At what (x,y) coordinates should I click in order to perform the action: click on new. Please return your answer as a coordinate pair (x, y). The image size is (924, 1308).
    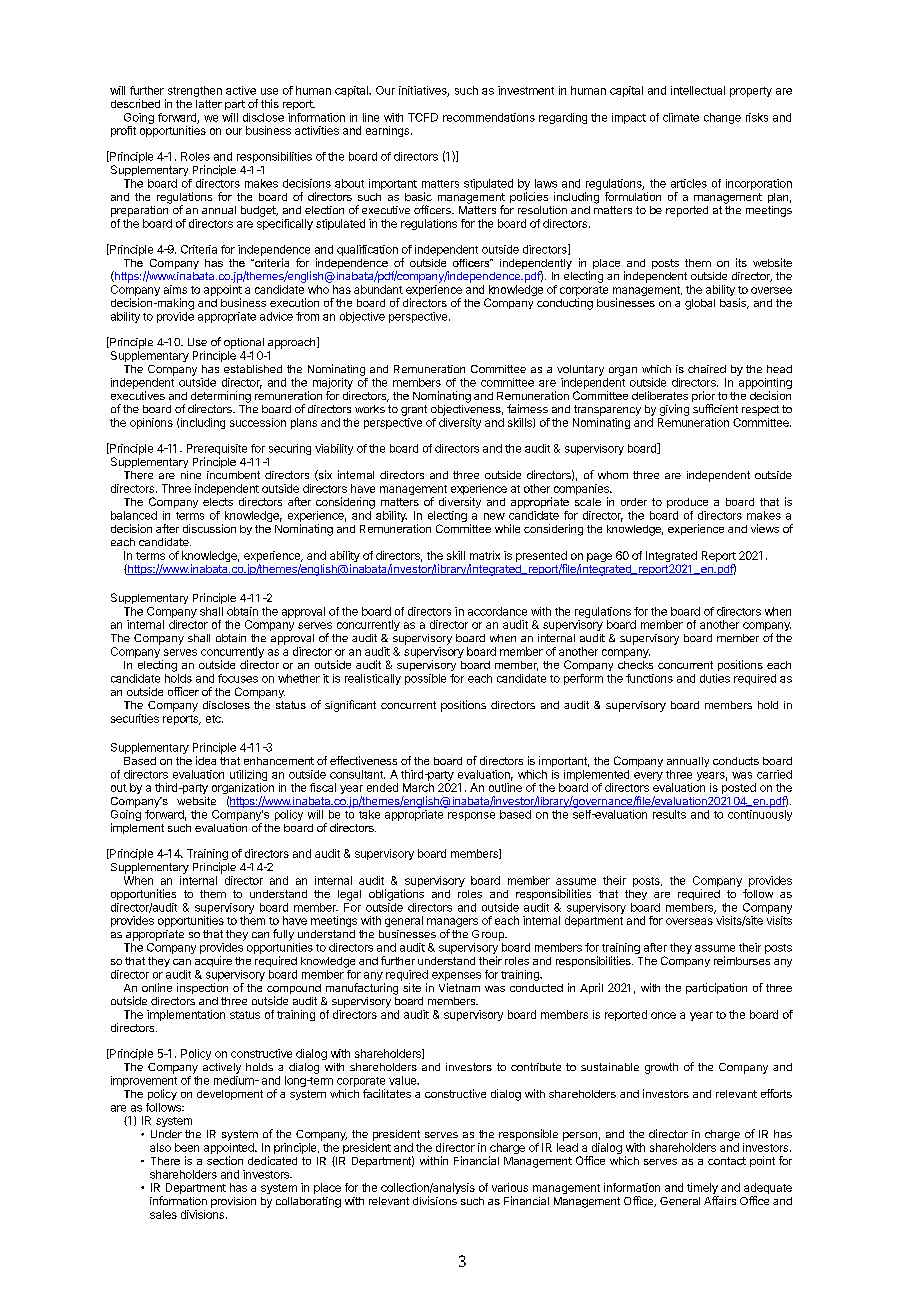
    Looking at the image, I should click on (494, 516).
